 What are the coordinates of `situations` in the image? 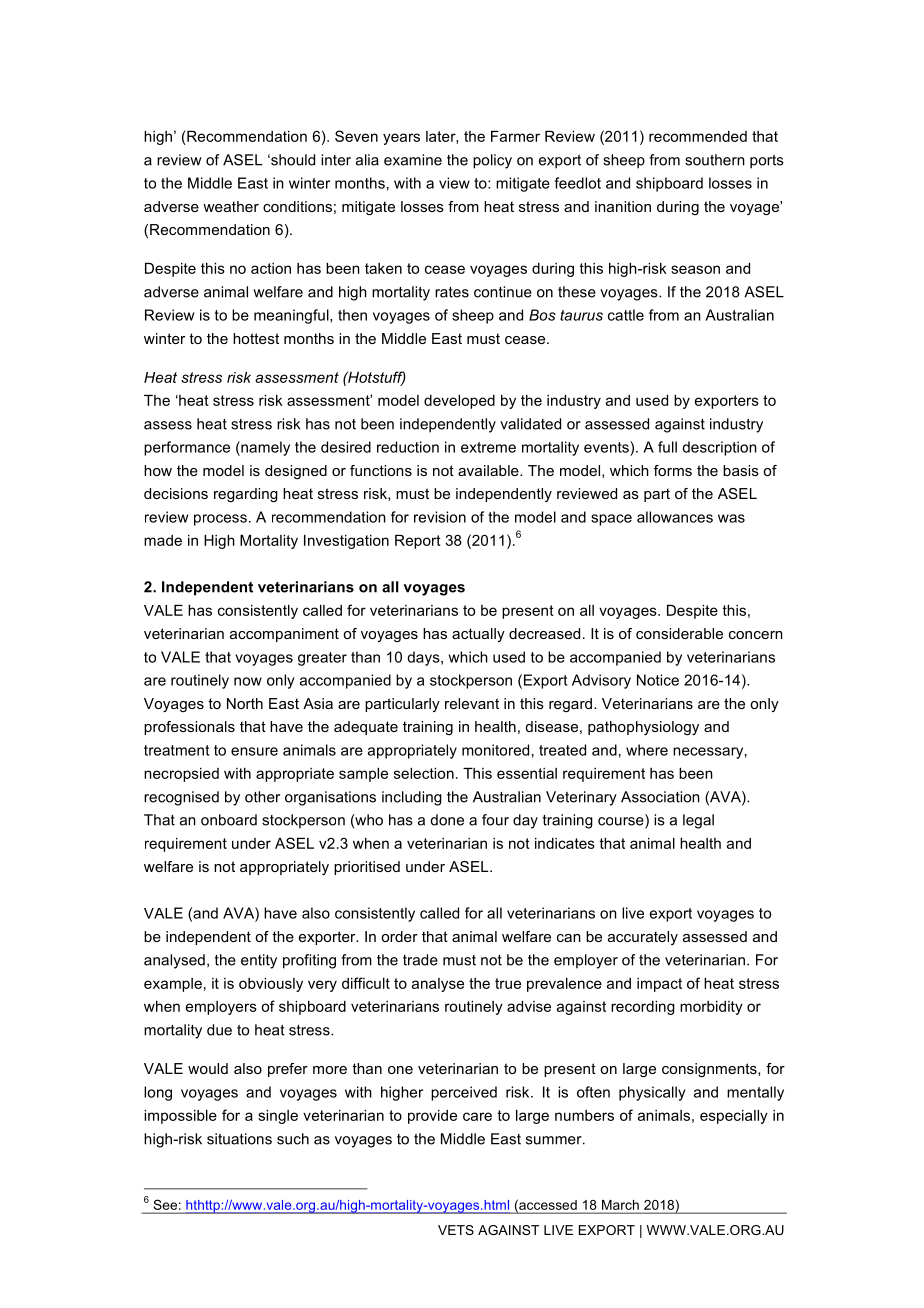 It's located at (239, 1139).
